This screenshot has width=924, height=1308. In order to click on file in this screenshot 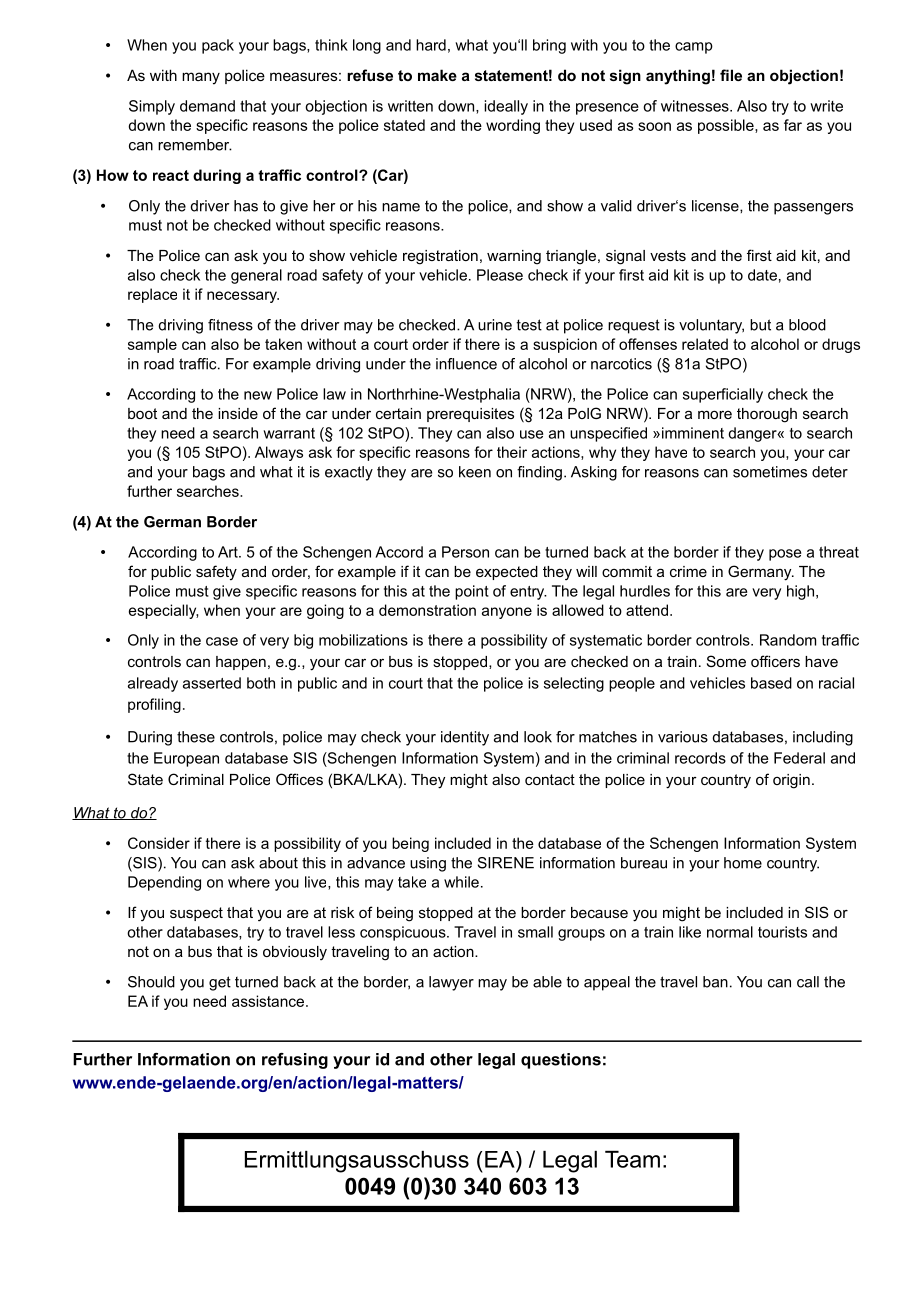, I will do `click(731, 75)`.
